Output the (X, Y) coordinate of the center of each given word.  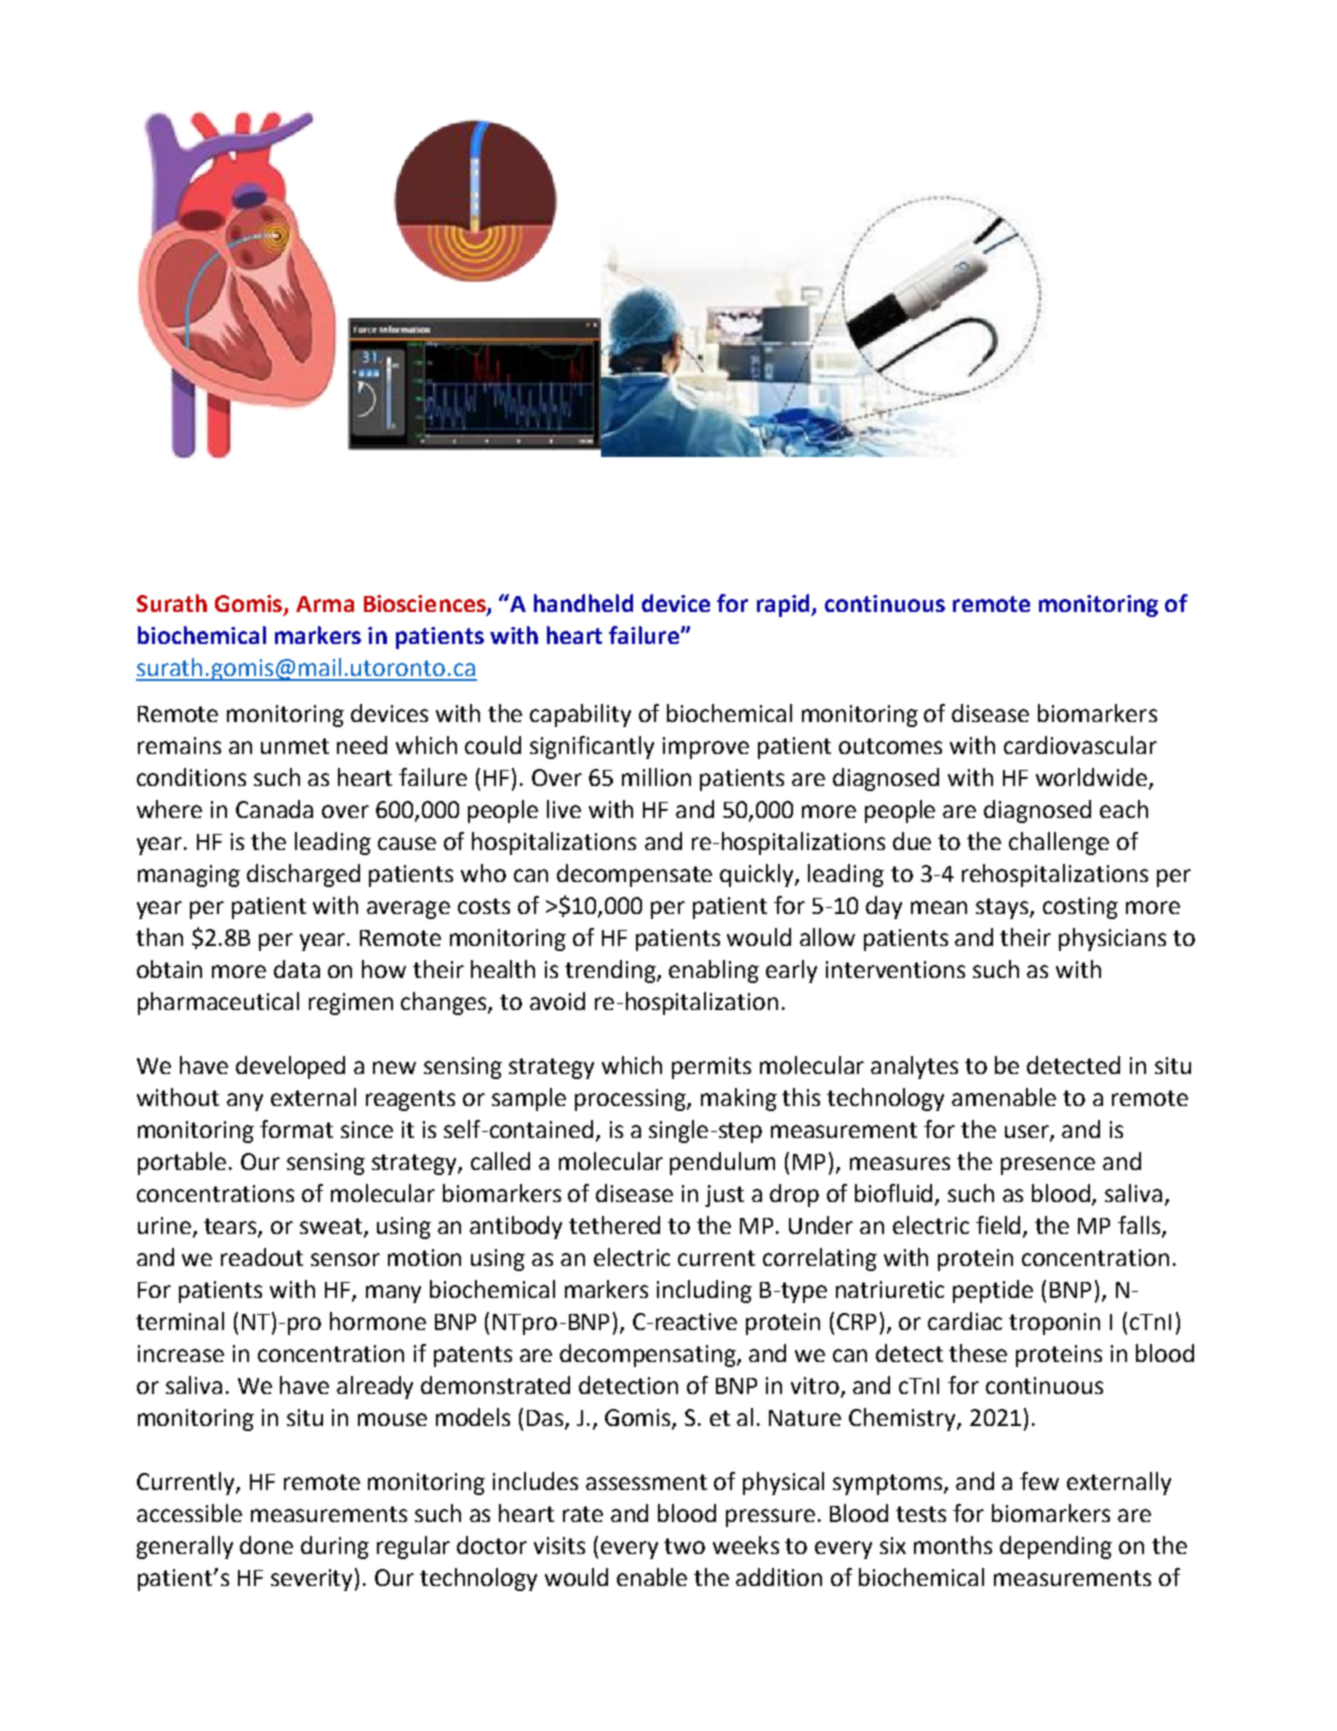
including (704, 1291)
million (656, 777)
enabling (714, 971)
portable (182, 1163)
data (297, 969)
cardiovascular (1080, 745)
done (266, 1545)
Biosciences (426, 605)
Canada (274, 809)
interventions (895, 969)
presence (1048, 1166)
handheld (583, 603)
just (724, 1196)
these (978, 1353)
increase (181, 1353)
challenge (1059, 843)
